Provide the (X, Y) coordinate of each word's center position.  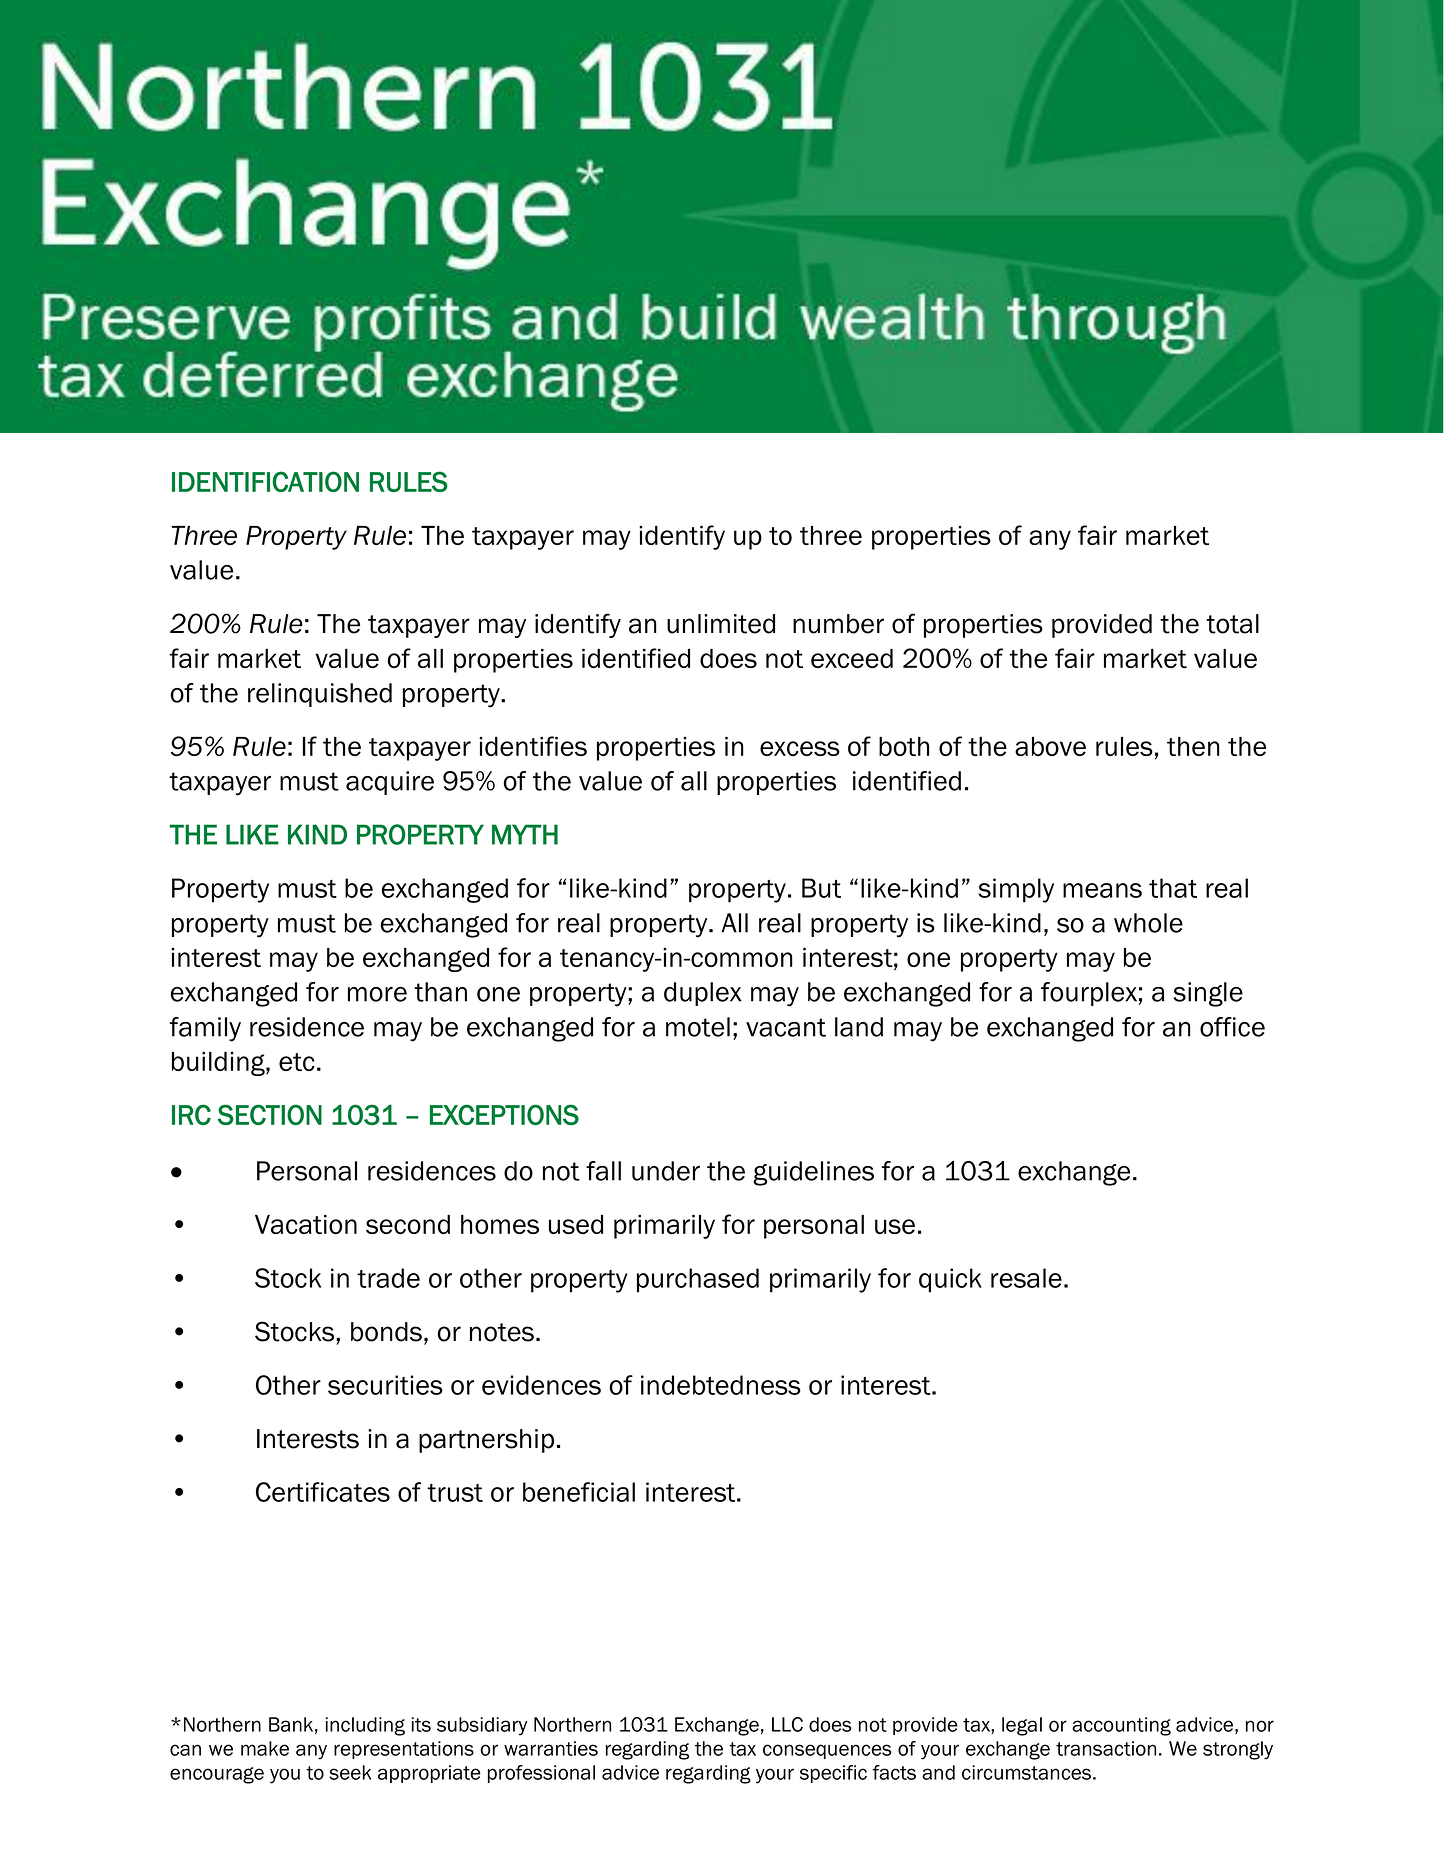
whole (1148, 923)
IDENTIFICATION (265, 481)
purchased (698, 1280)
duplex (703, 994)
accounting (1121, 1726)
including (365, 1726)
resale (1026, 1278)
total (1232, 624)
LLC (787, 1724)
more (377, 994)
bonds (386, 1332)
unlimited (721, 624)
